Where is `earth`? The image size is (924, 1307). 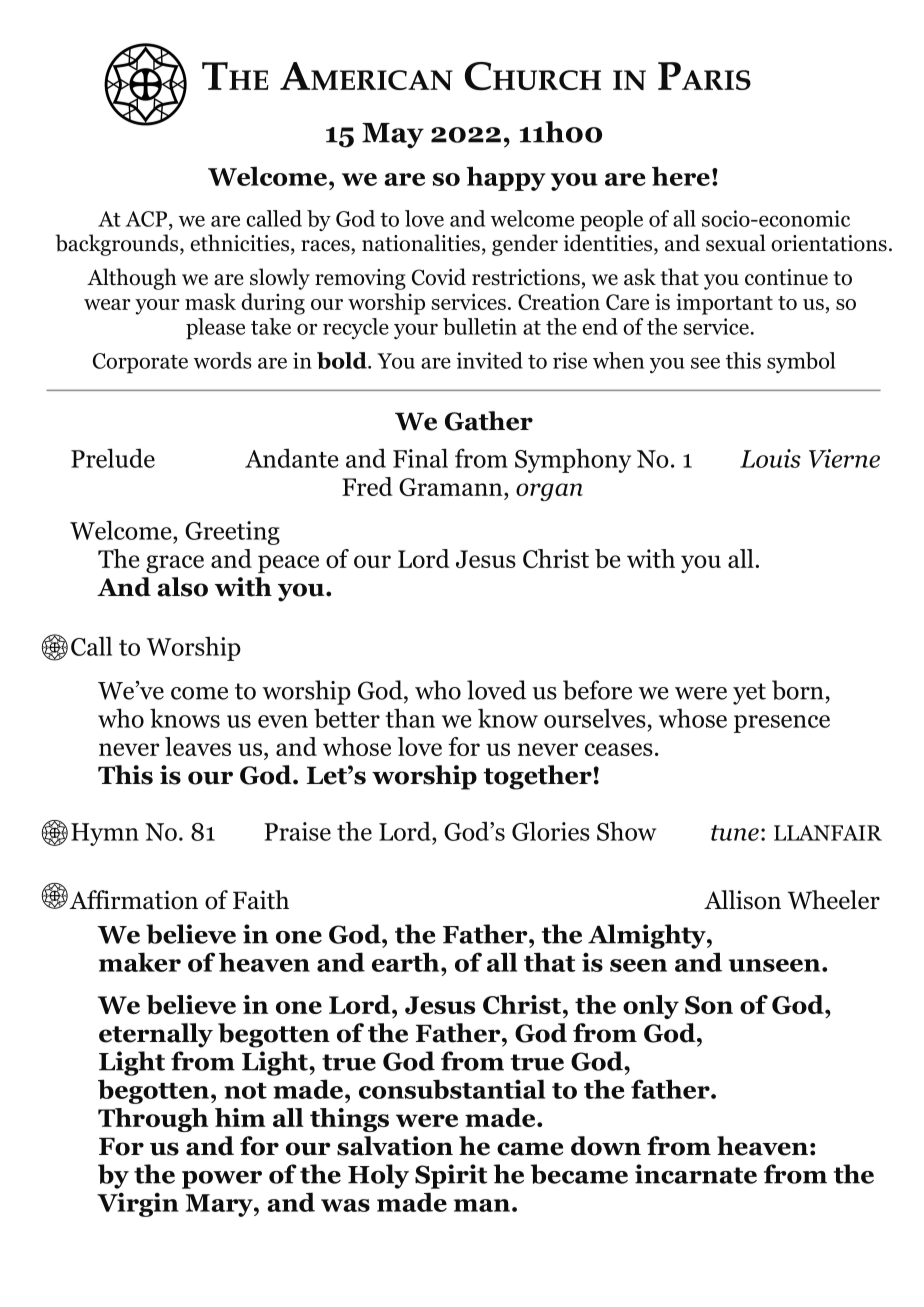 earth is located at coordinates (407, 962).
